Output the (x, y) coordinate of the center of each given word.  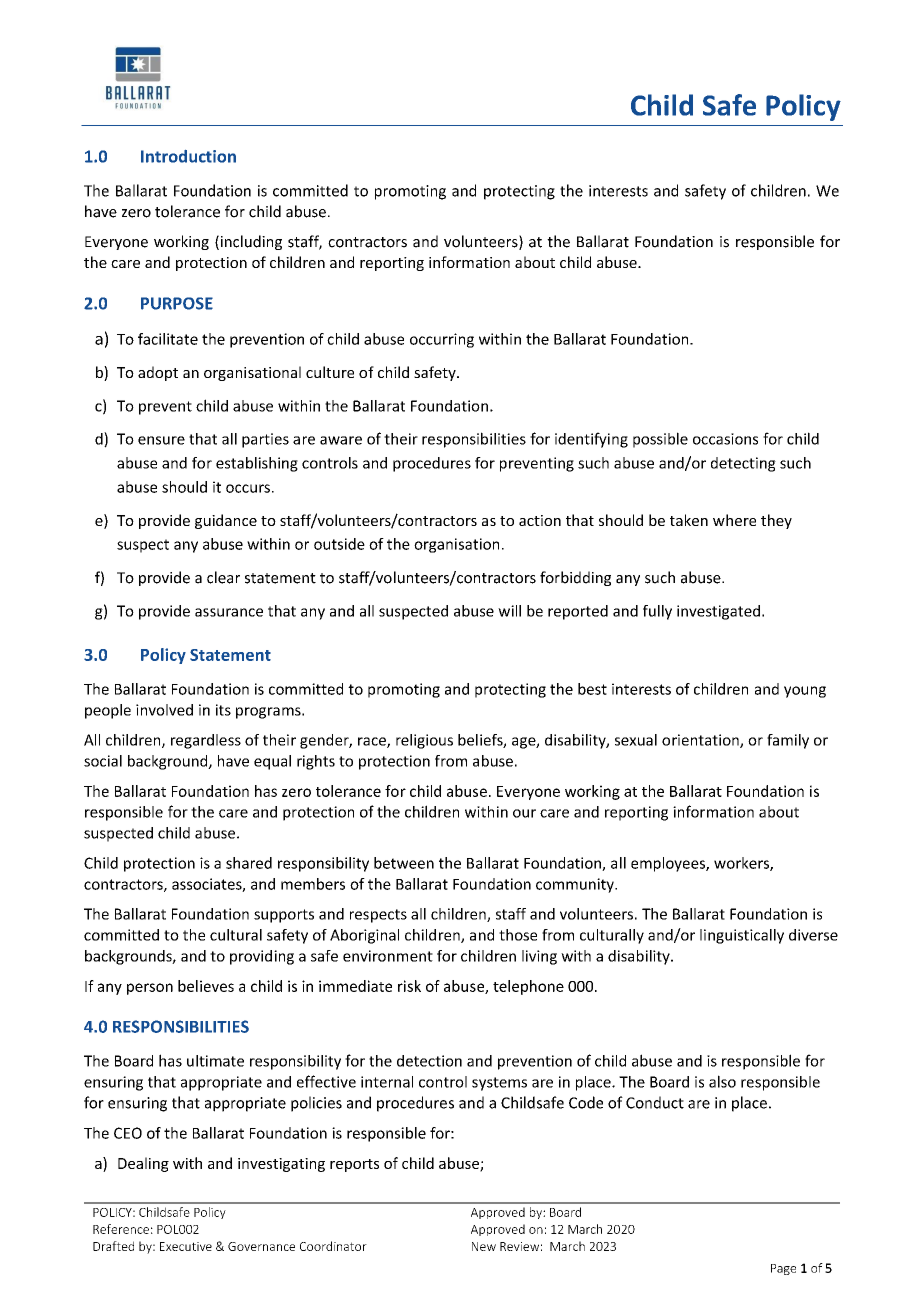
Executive (186, 1246)
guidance (226, 521)
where (734, 520)
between (404, 863)
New (484, 1246)
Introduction (188, 156)
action (540, 520)
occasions (725, 439)
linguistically (742, 936)
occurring (442, 340)
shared (249, 863)
